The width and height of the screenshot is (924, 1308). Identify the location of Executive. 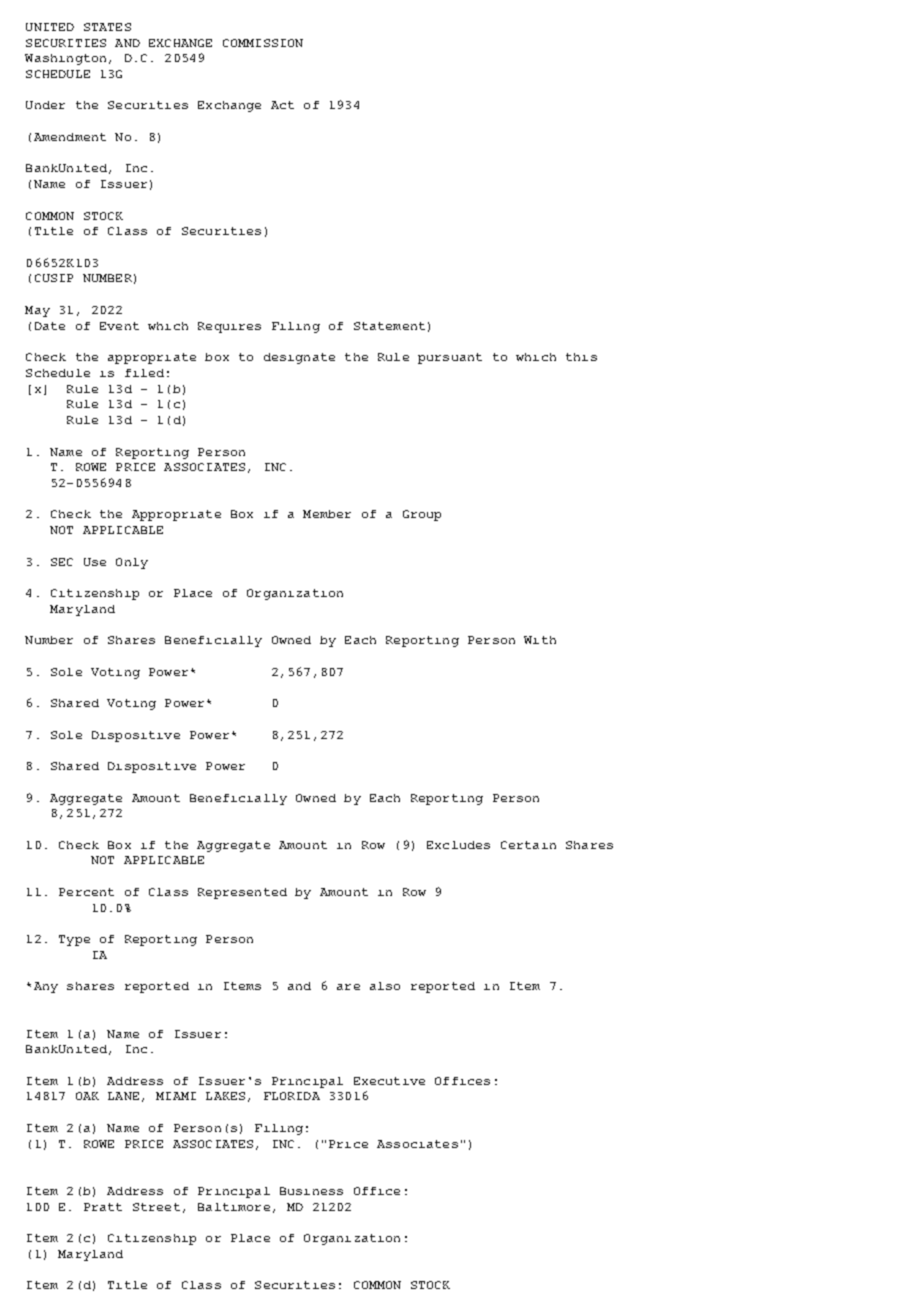
(389, 1081).
